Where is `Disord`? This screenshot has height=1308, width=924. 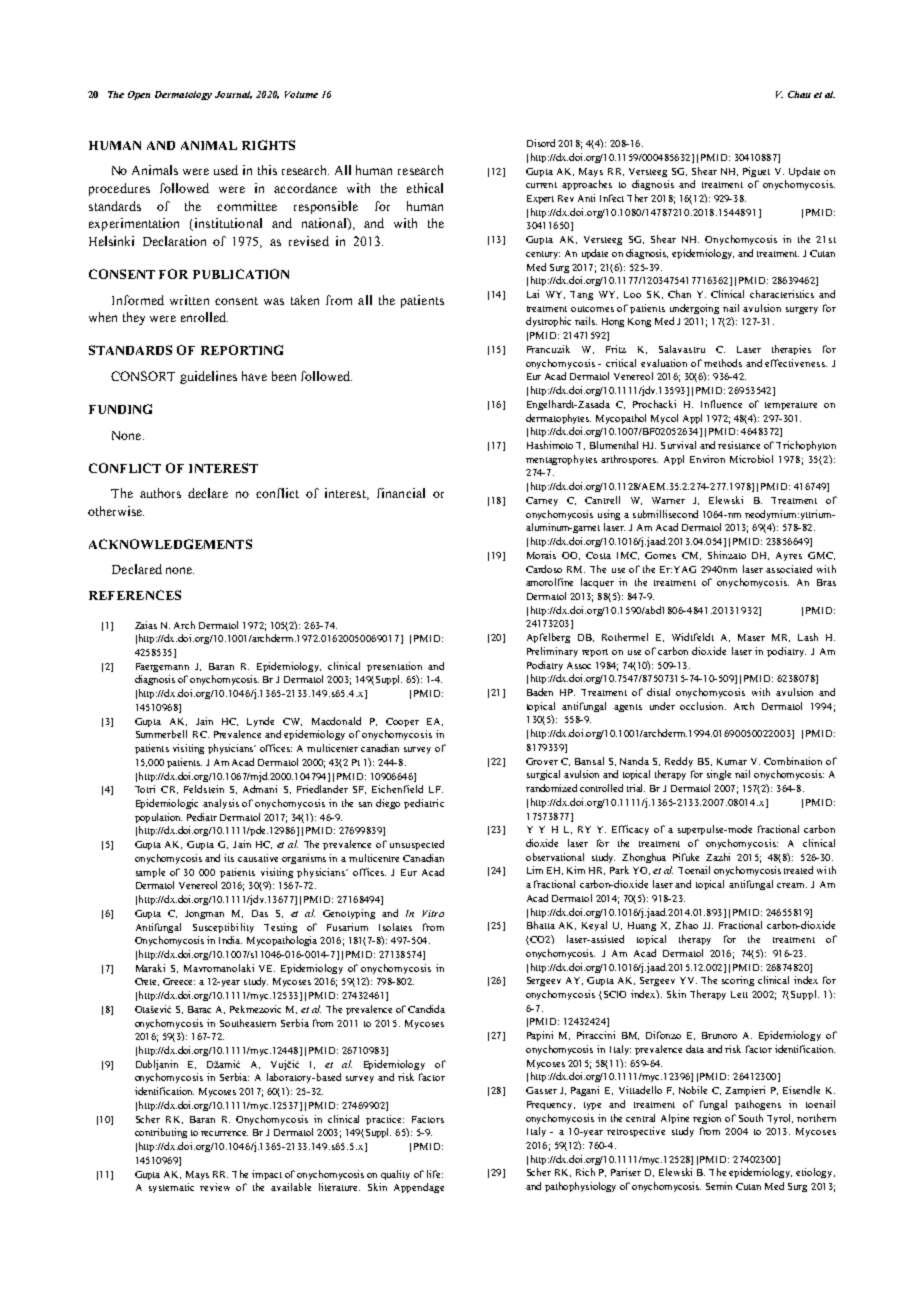
Disord is located at coordinates (541, 143).
